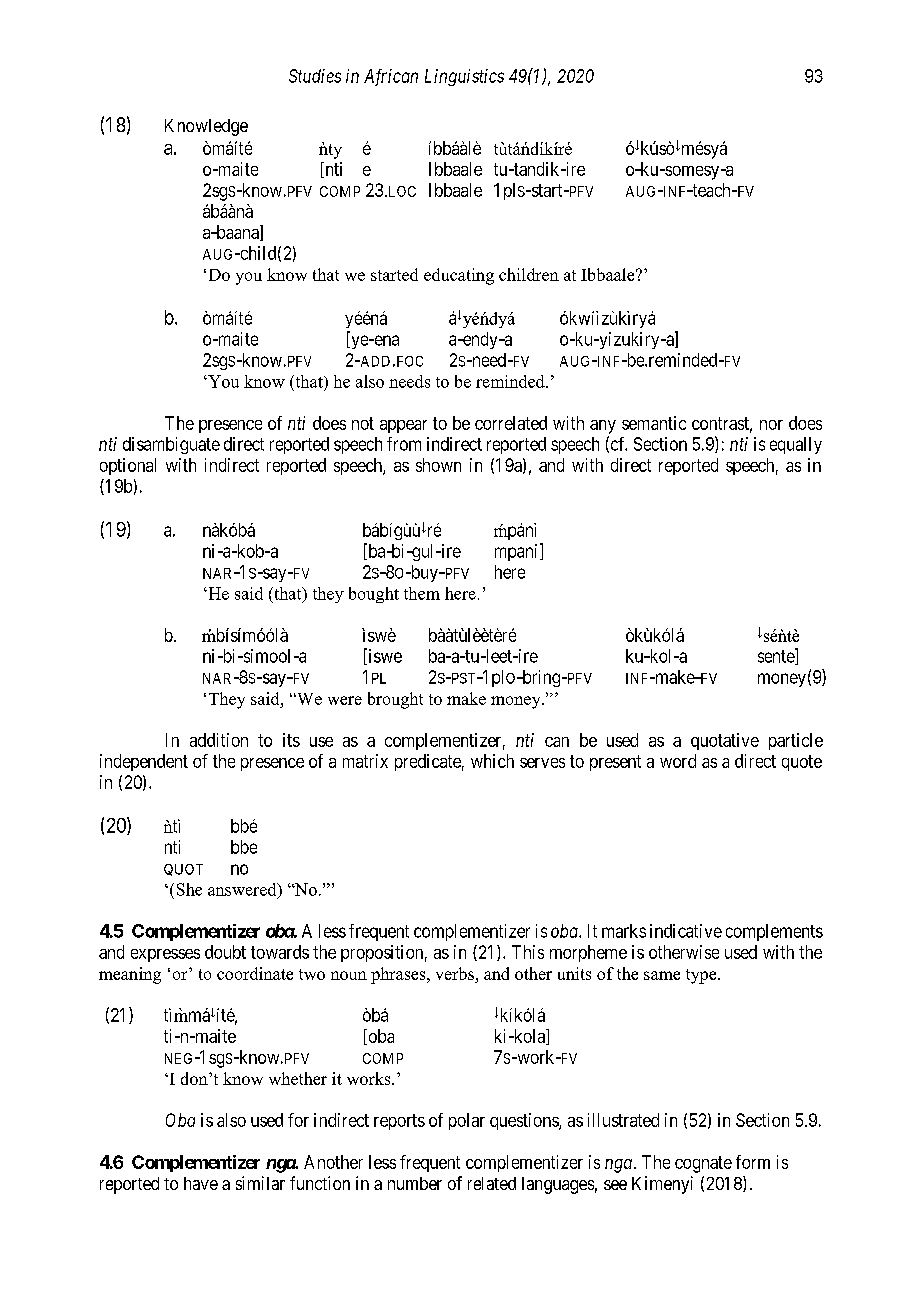 This screenshot has width=921, height=1316. Describe the element at coordinates (422, 593) in the screenshot. I see `them` at that location.
